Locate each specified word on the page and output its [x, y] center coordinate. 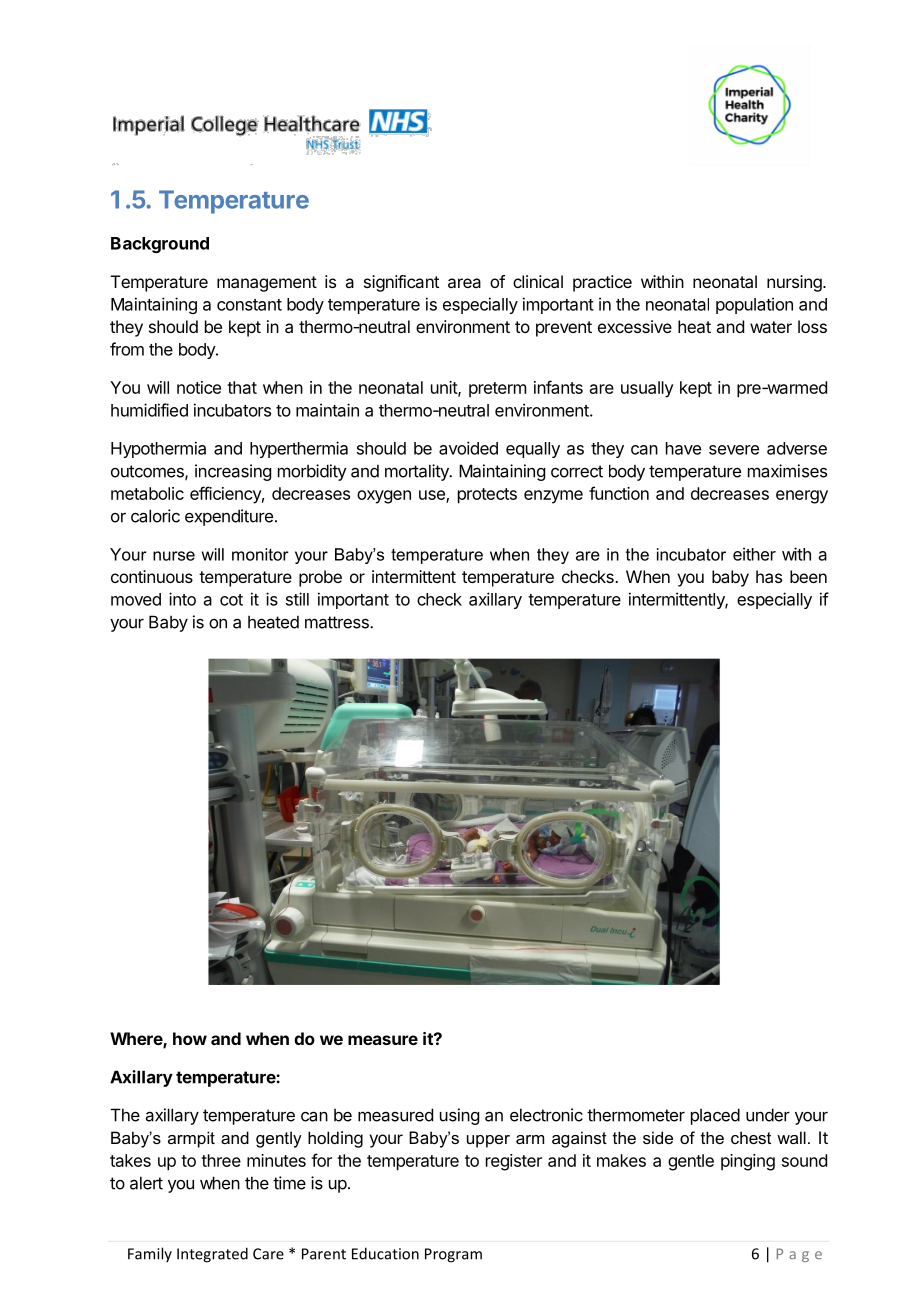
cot [231, 600]
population [754, 305]
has [769, 576]
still [297, 599]
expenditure [229, 517]
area [464, 283]
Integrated [212, 1255]
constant [249, 305]
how [190, 1038]
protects [487, 496]
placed [715, 1116]
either [754, 554]
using [459, 1116]
